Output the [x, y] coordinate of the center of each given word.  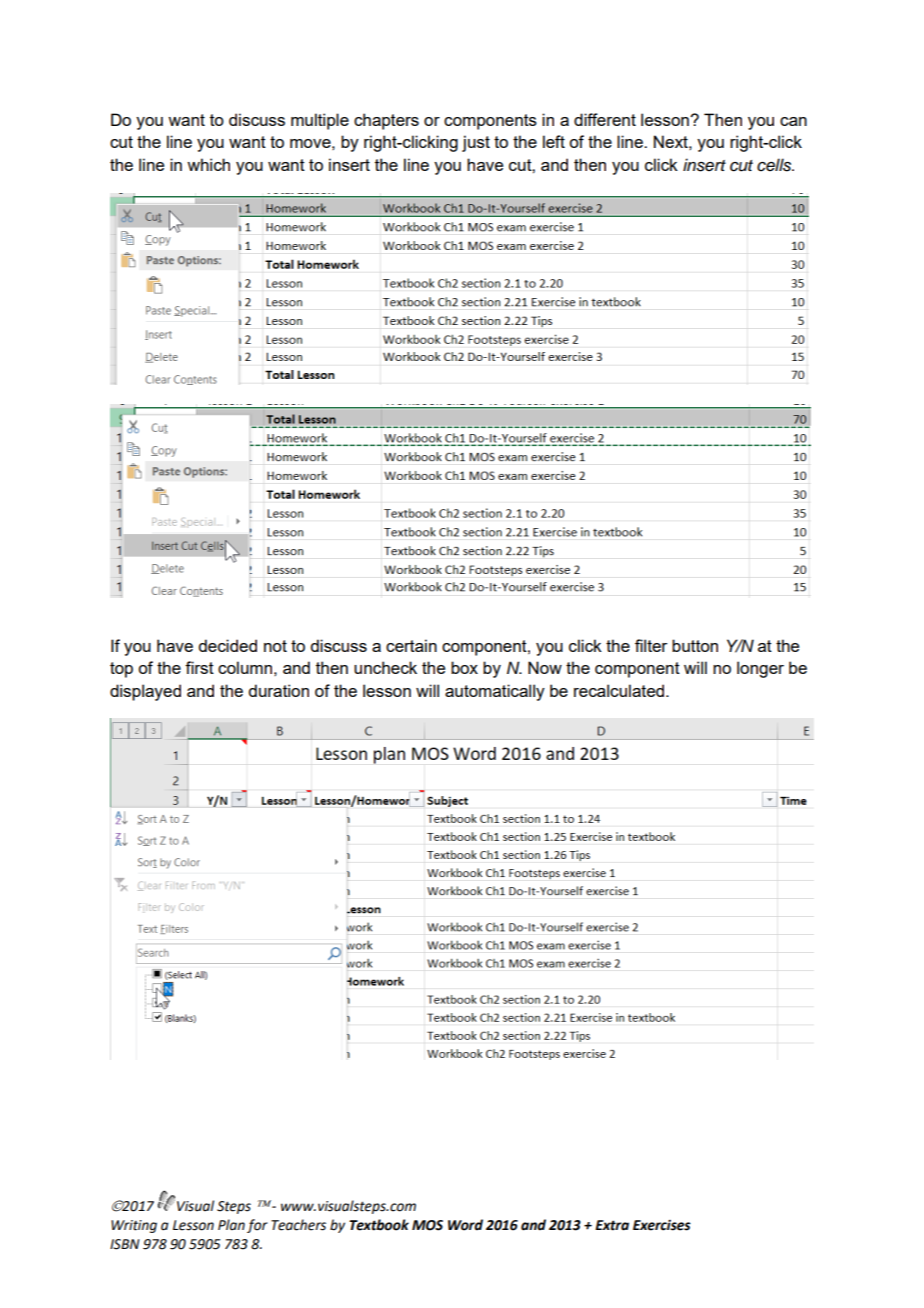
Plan [231, 1224]
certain [411, 645]
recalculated [620, 690]
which [208, 164]
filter [651, 645]
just [476, 143]
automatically [495, 692]
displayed [145, 692]
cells [775, 165]
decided [227, 645]
